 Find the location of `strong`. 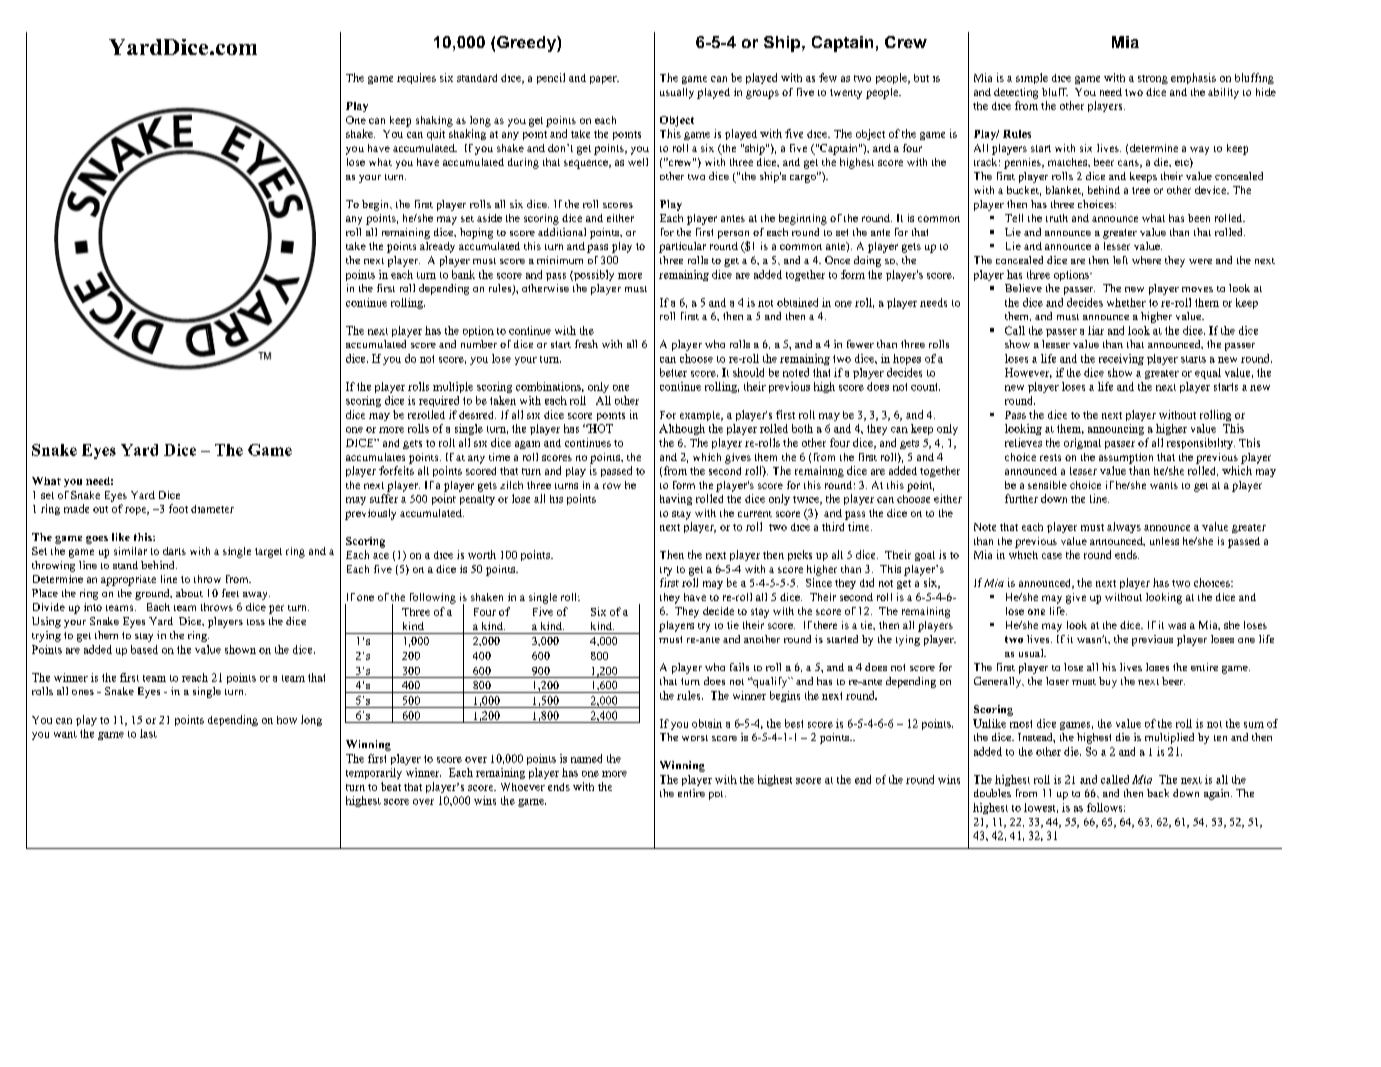

strong is located at coordinates (1153, 79).
